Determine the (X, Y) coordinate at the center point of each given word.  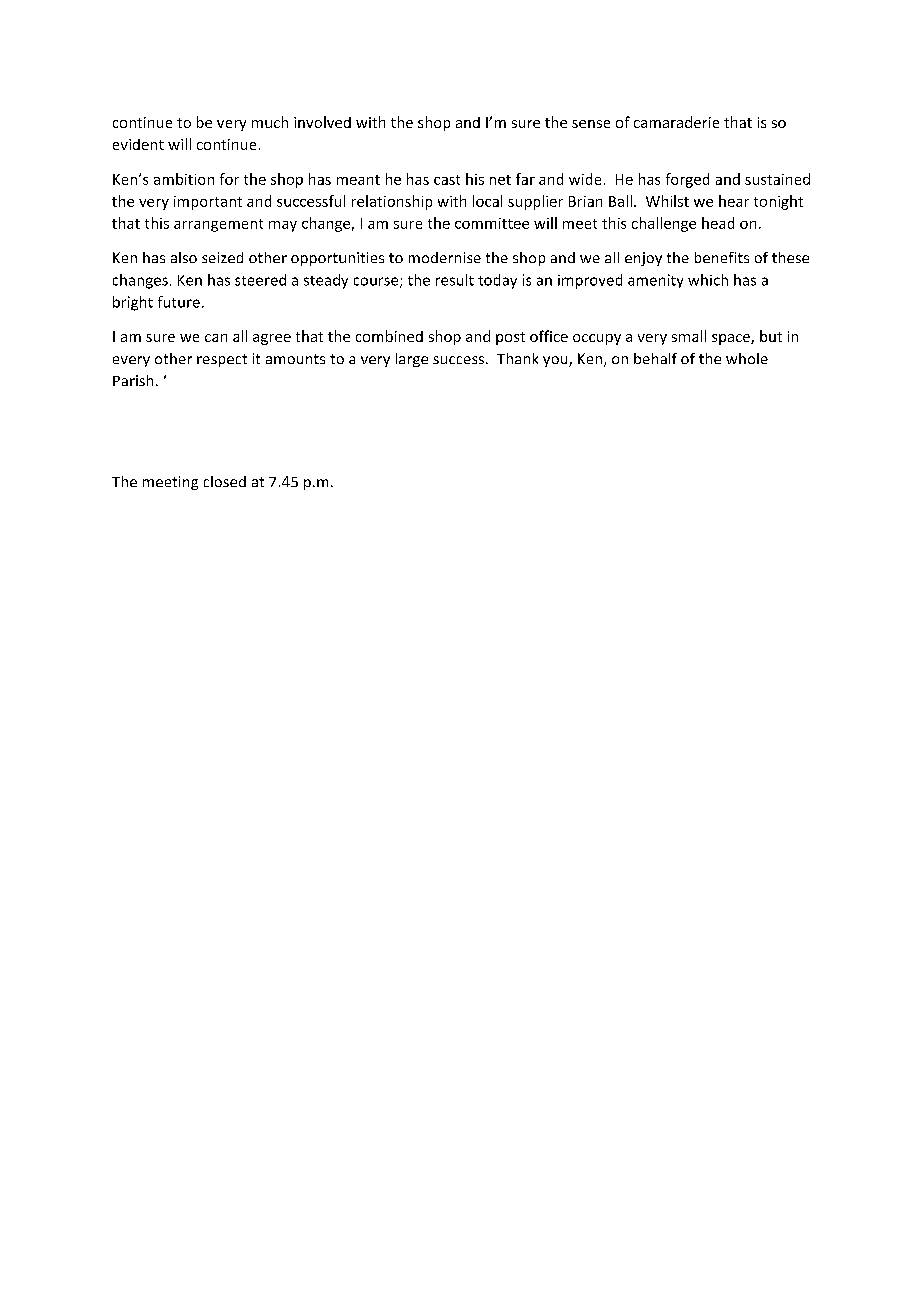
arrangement (218, 225)
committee (492, 223)
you (556, 361)
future (179, 302)
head (718, 223)
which (708, 280)
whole (747, 358)
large (412, 360)
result (455, 280)
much (270, 122)
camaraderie (676, 122)
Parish (133, 380)
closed (225, 481)
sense (591, 124)
